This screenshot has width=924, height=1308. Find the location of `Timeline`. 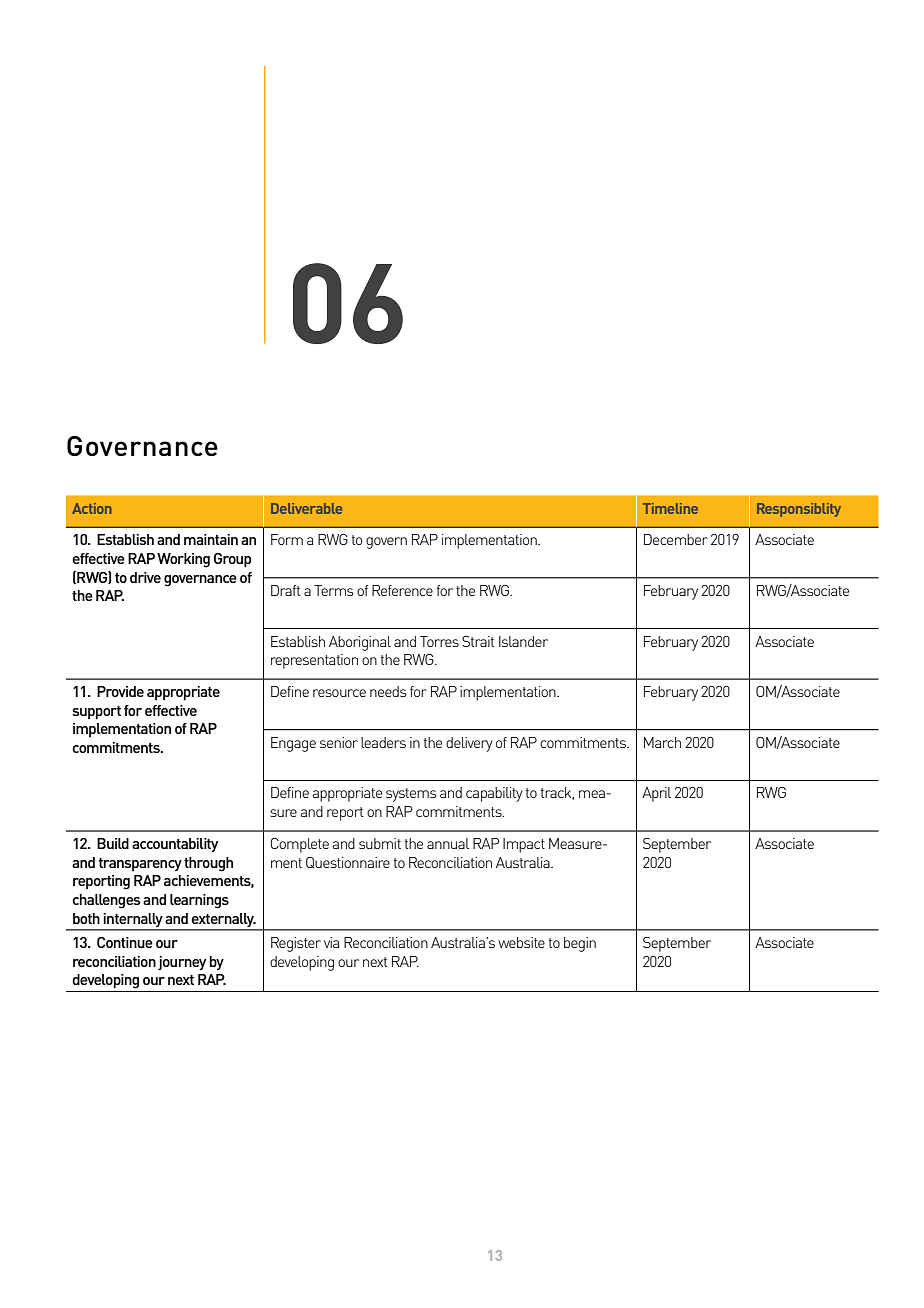

Timeline is located at coordinates (670, 508).
